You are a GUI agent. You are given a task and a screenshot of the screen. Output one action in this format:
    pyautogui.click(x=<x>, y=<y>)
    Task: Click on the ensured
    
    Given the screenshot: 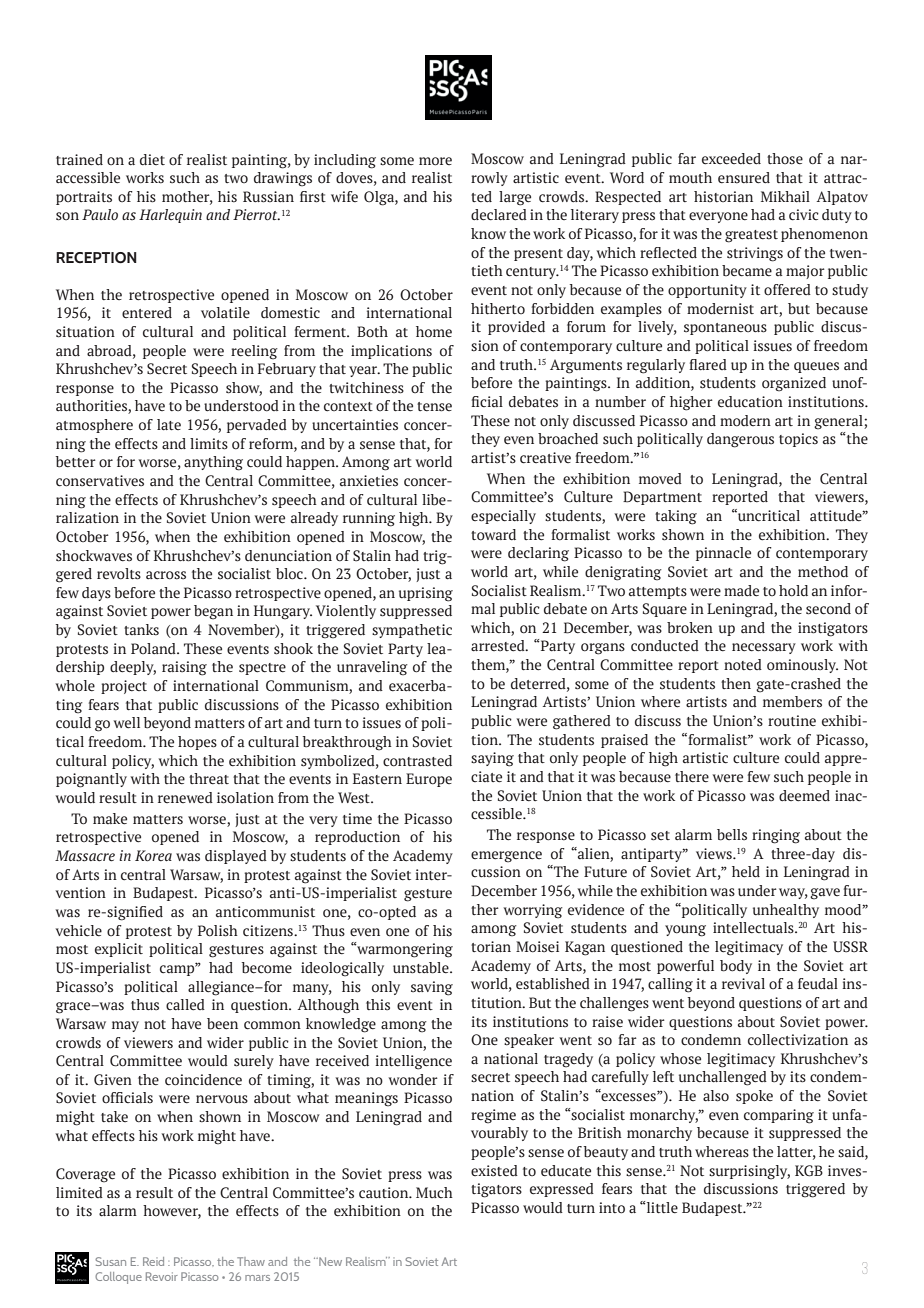 What is the action you would take?
    pyautogui.click(x=744, y=178)
